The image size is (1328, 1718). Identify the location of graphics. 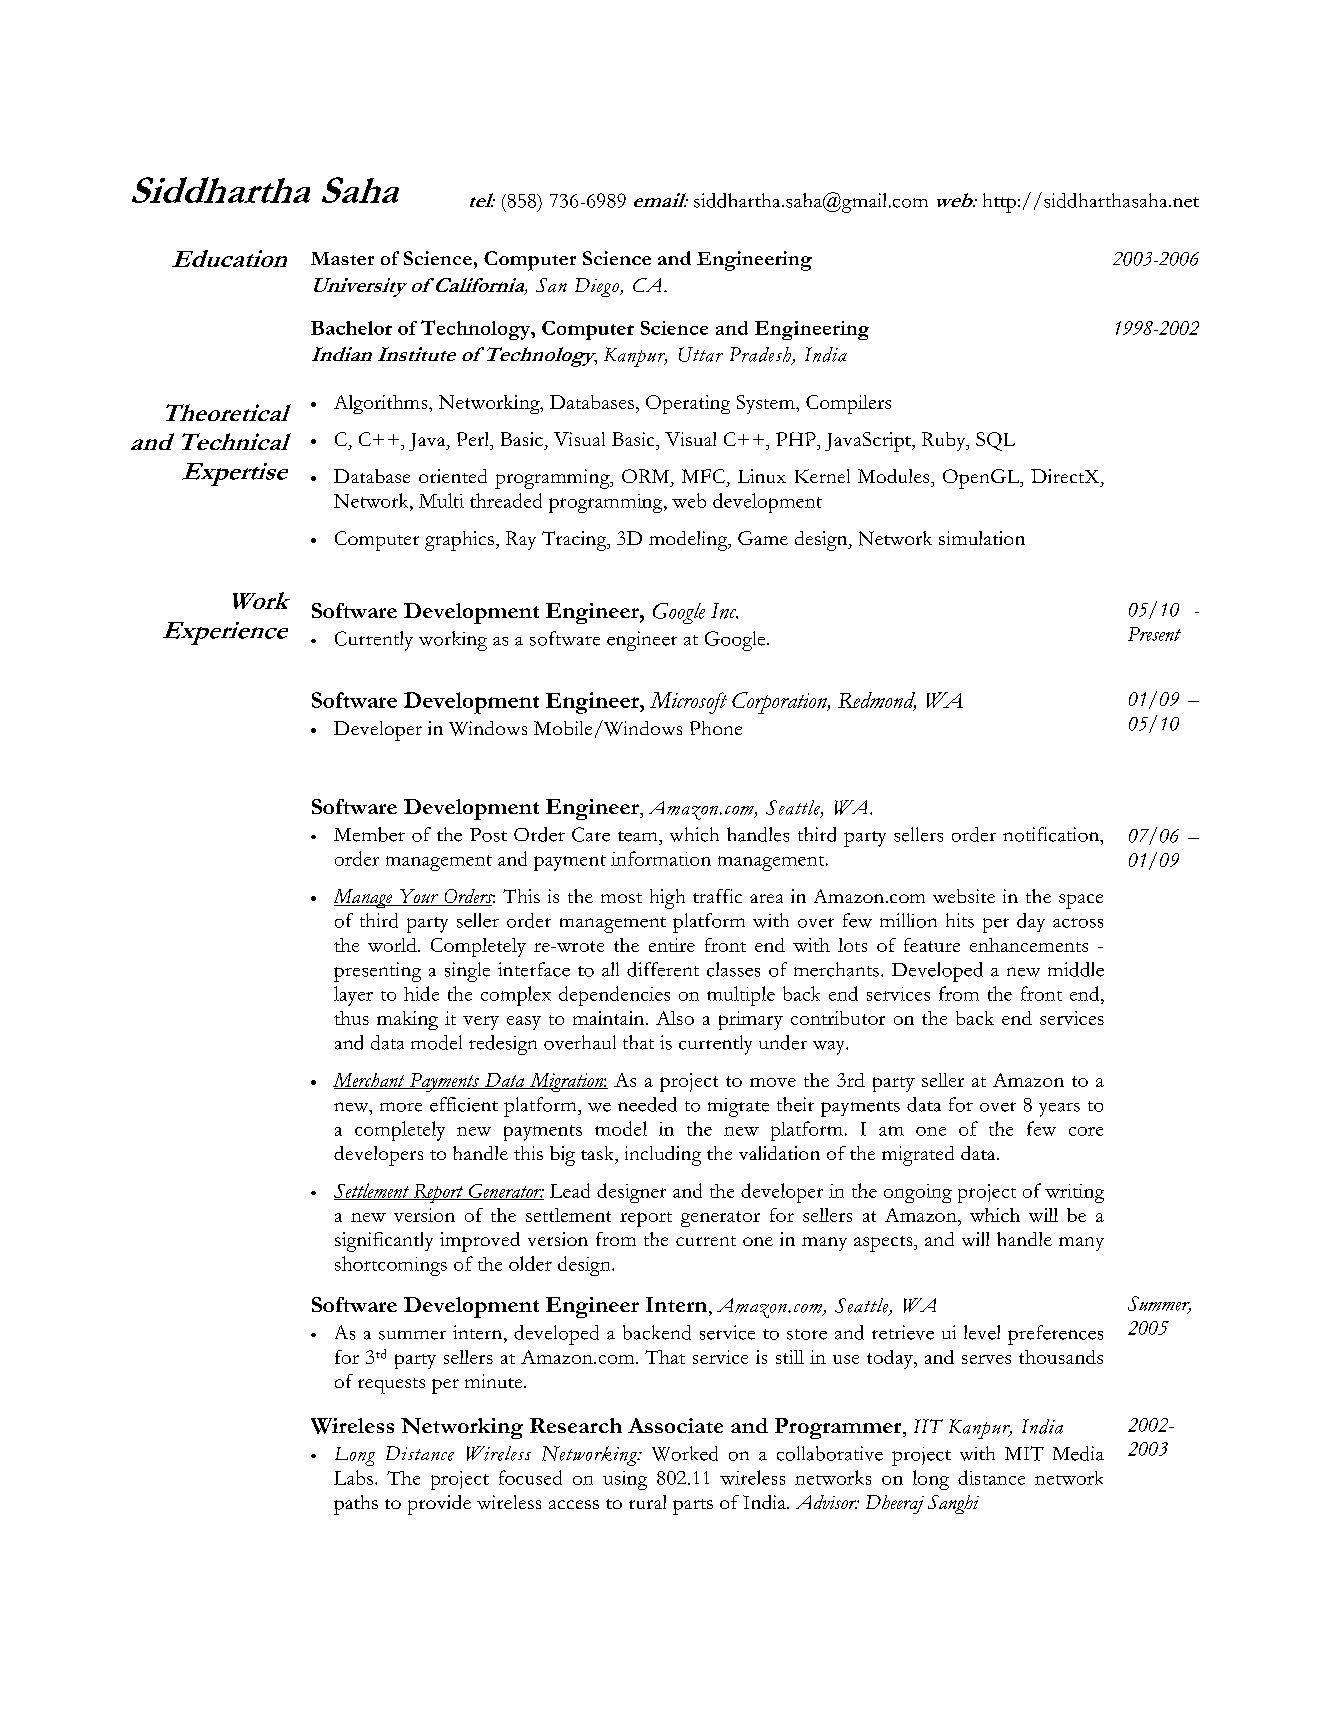
(459, 541).
